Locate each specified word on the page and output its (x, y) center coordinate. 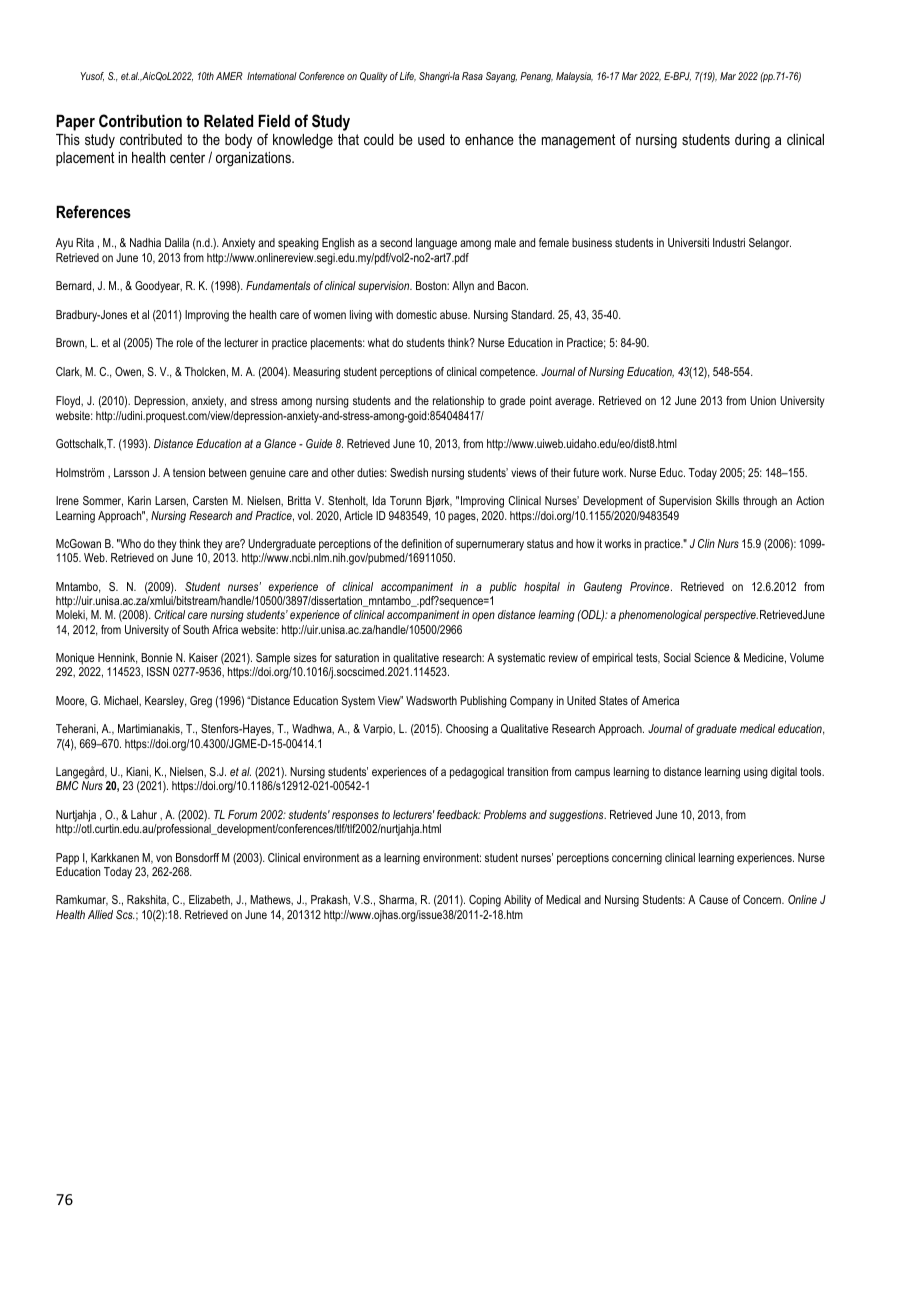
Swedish (409, 472)
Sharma (398, 900)
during (752, 141)
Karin (139, 500)
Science (712, 657)
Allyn (463, 287)
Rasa (472, 76)
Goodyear (158, 287)
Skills (727, 500)
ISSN (158, 671)
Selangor (770, 244)
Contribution (140, 120)
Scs (125, 914)
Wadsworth (431, 700)
